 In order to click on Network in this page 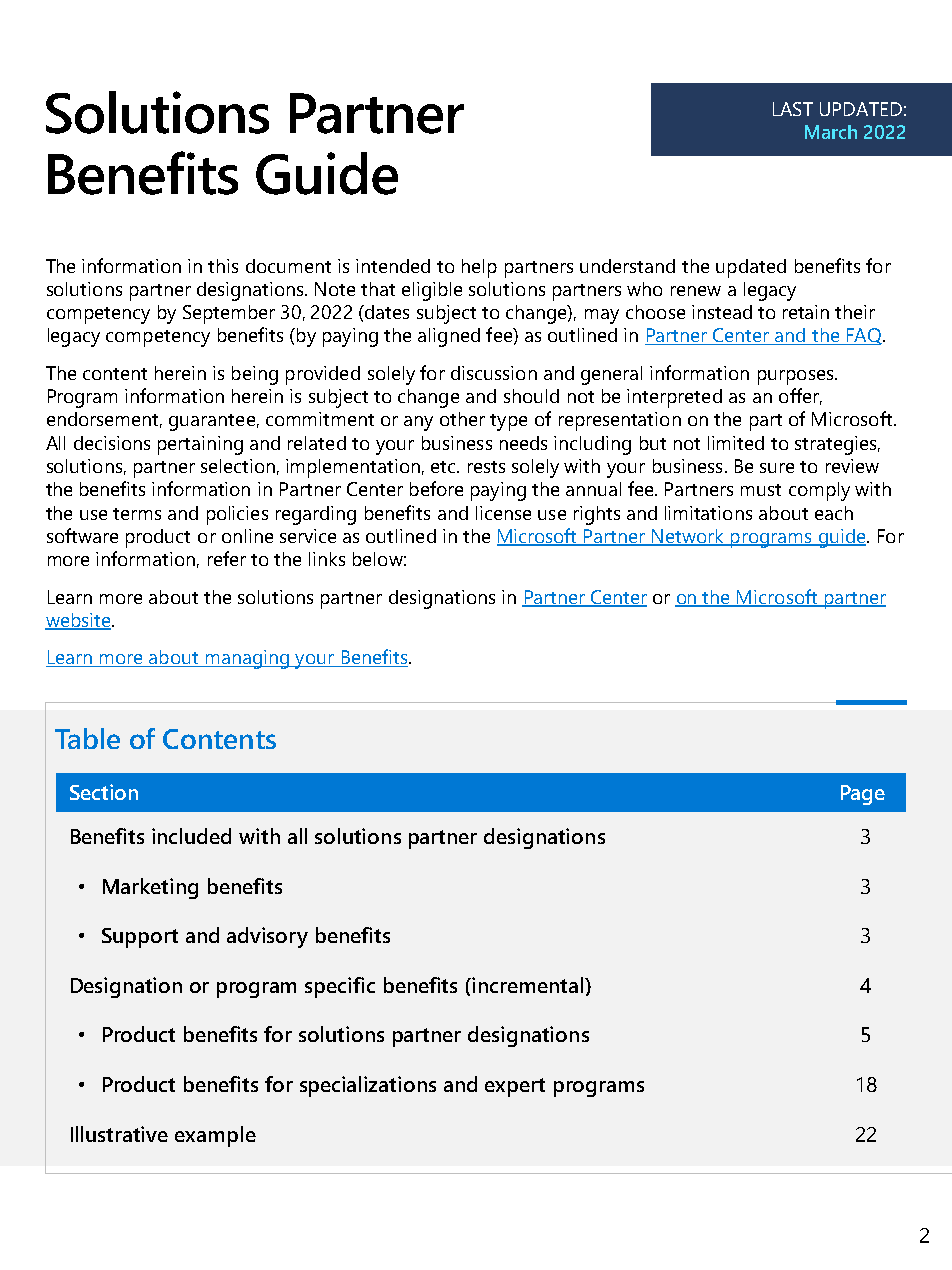, I will do `click(688, 537)`.
